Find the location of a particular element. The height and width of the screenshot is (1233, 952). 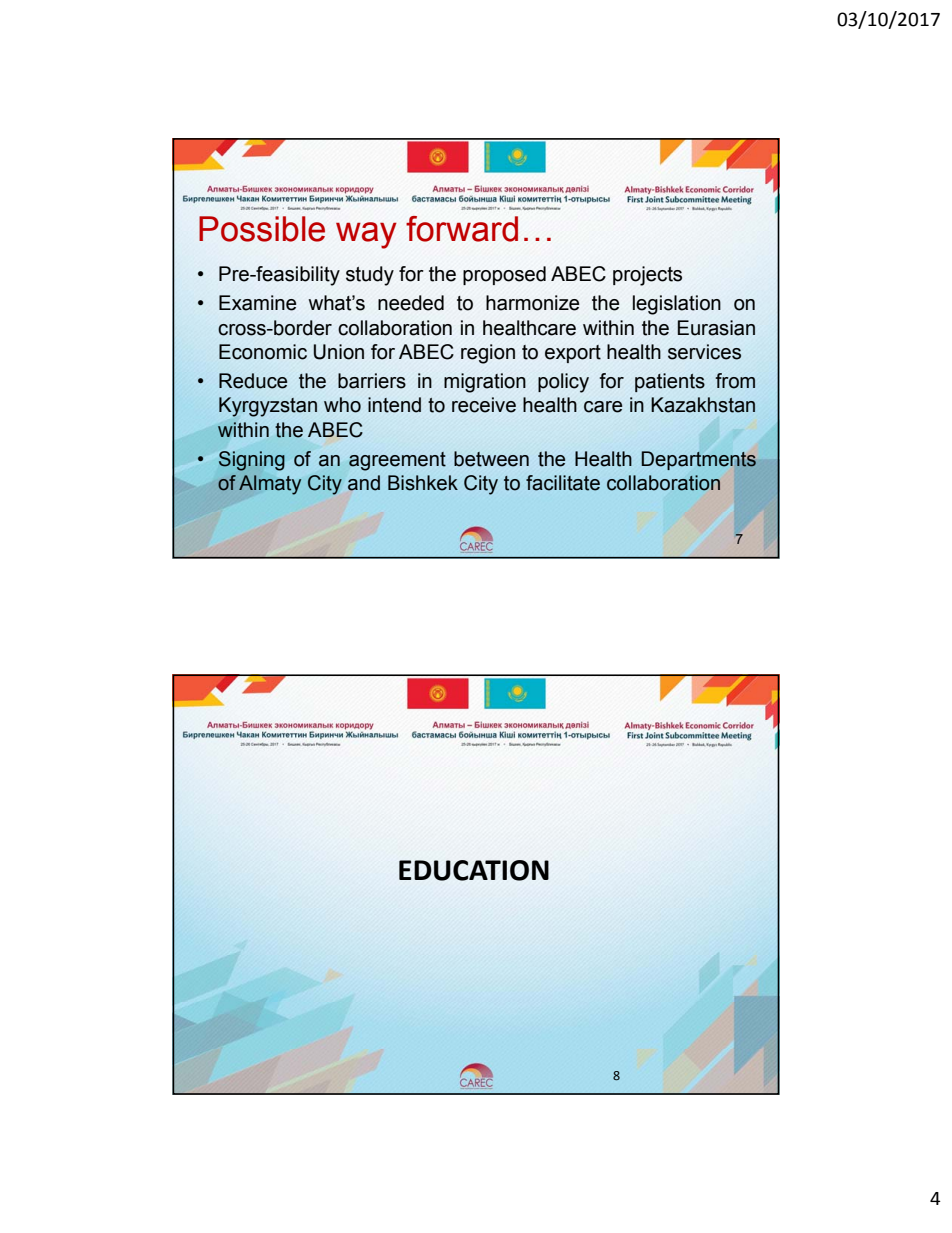

receive is located at coordinates (484, 405).
